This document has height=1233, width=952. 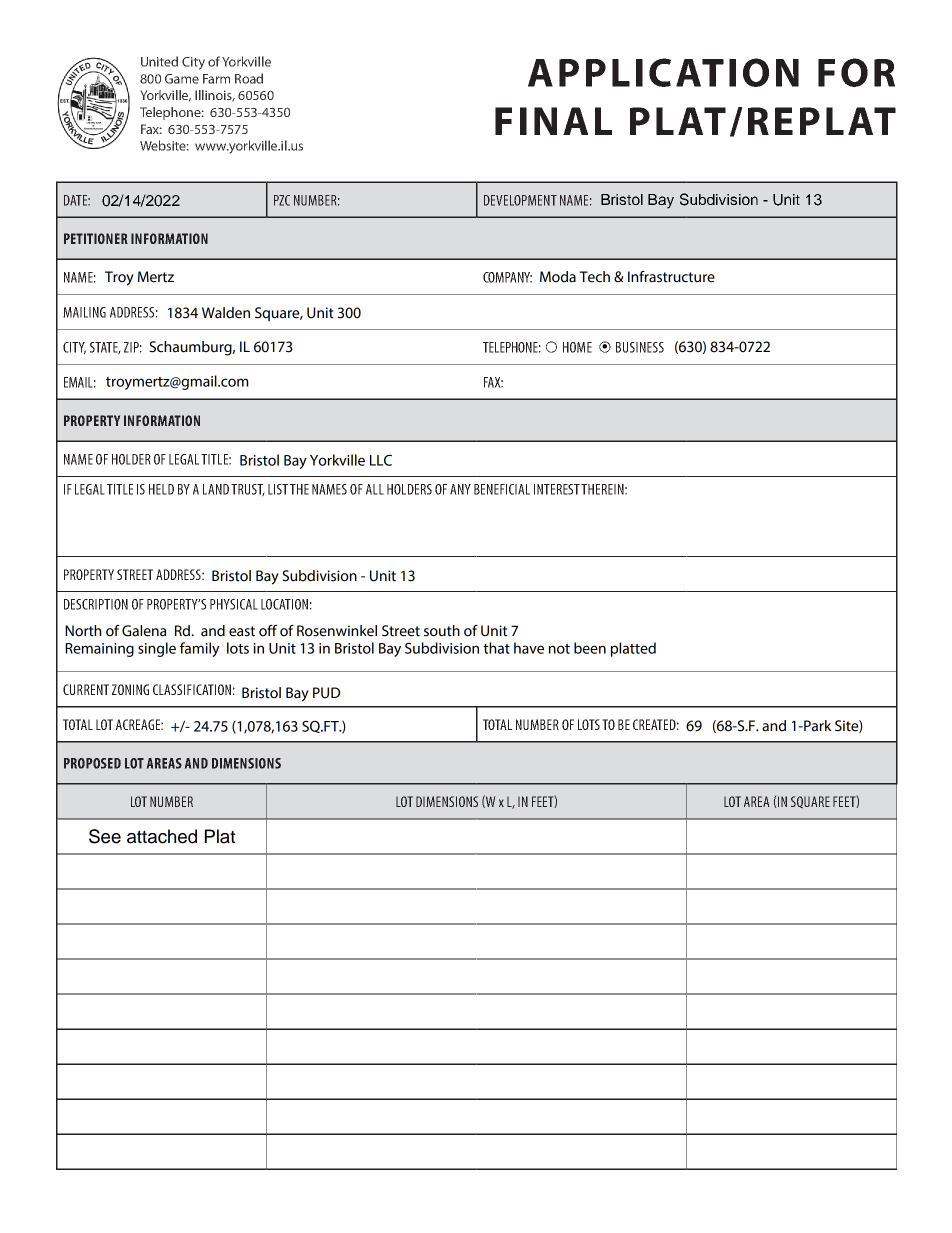 What do you see at coordinates (96, 238) in the document?
I see `PETITIONER` at bounding box center [96, 238].
